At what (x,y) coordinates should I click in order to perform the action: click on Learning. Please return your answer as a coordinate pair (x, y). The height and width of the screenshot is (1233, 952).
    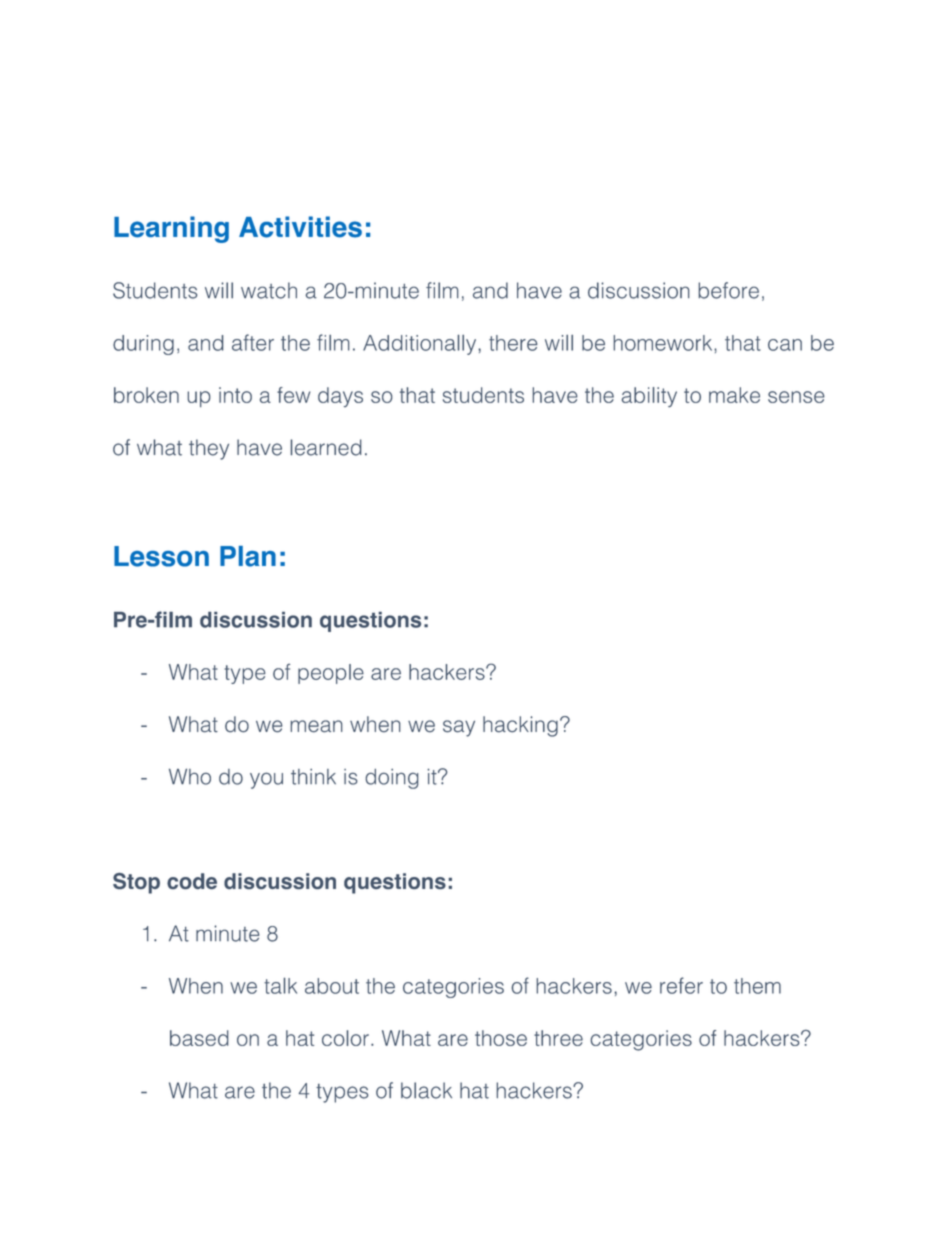
    Looking at the image, I should click on (171, 229).
